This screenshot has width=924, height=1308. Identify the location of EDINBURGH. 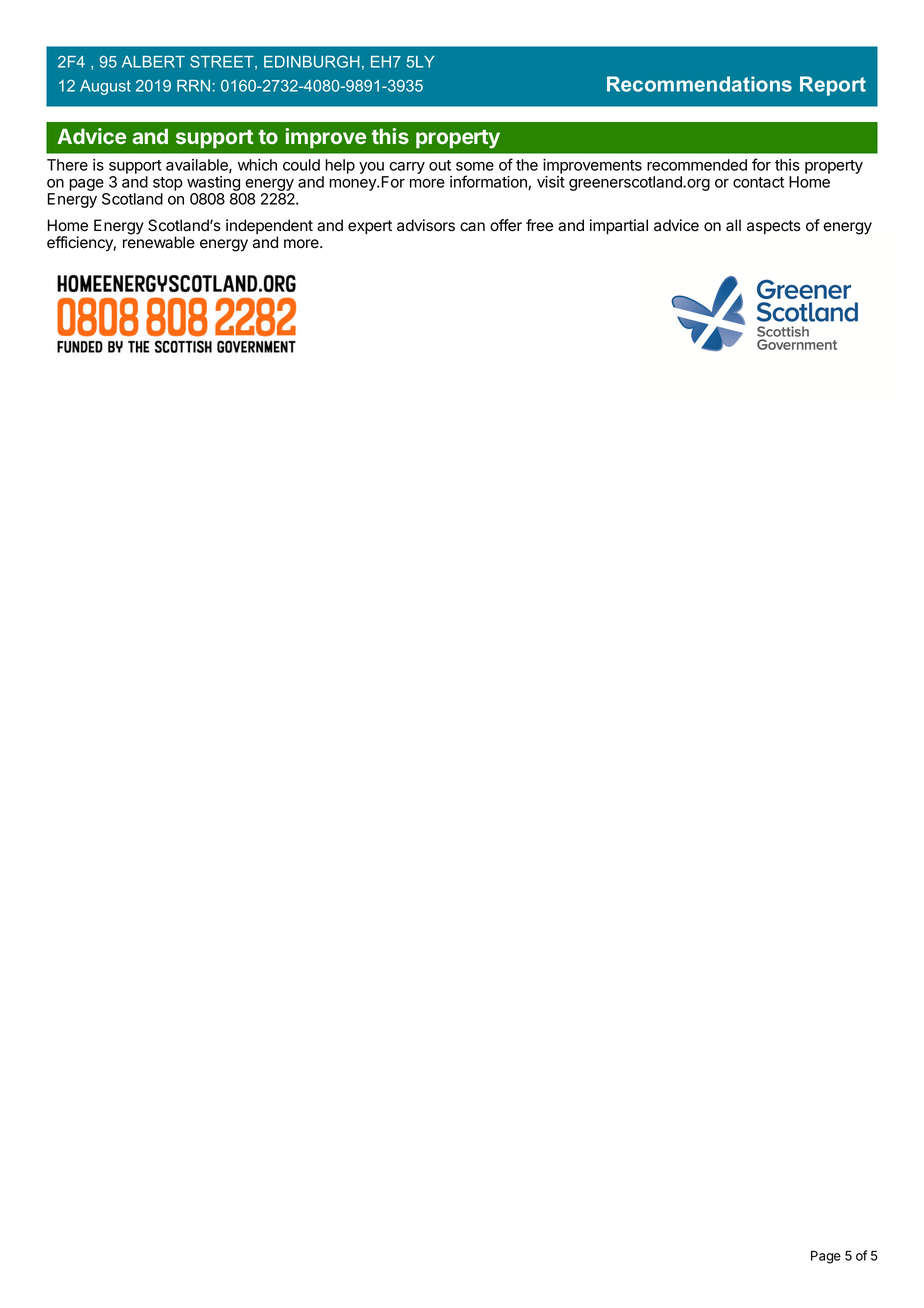
(312, 61).
